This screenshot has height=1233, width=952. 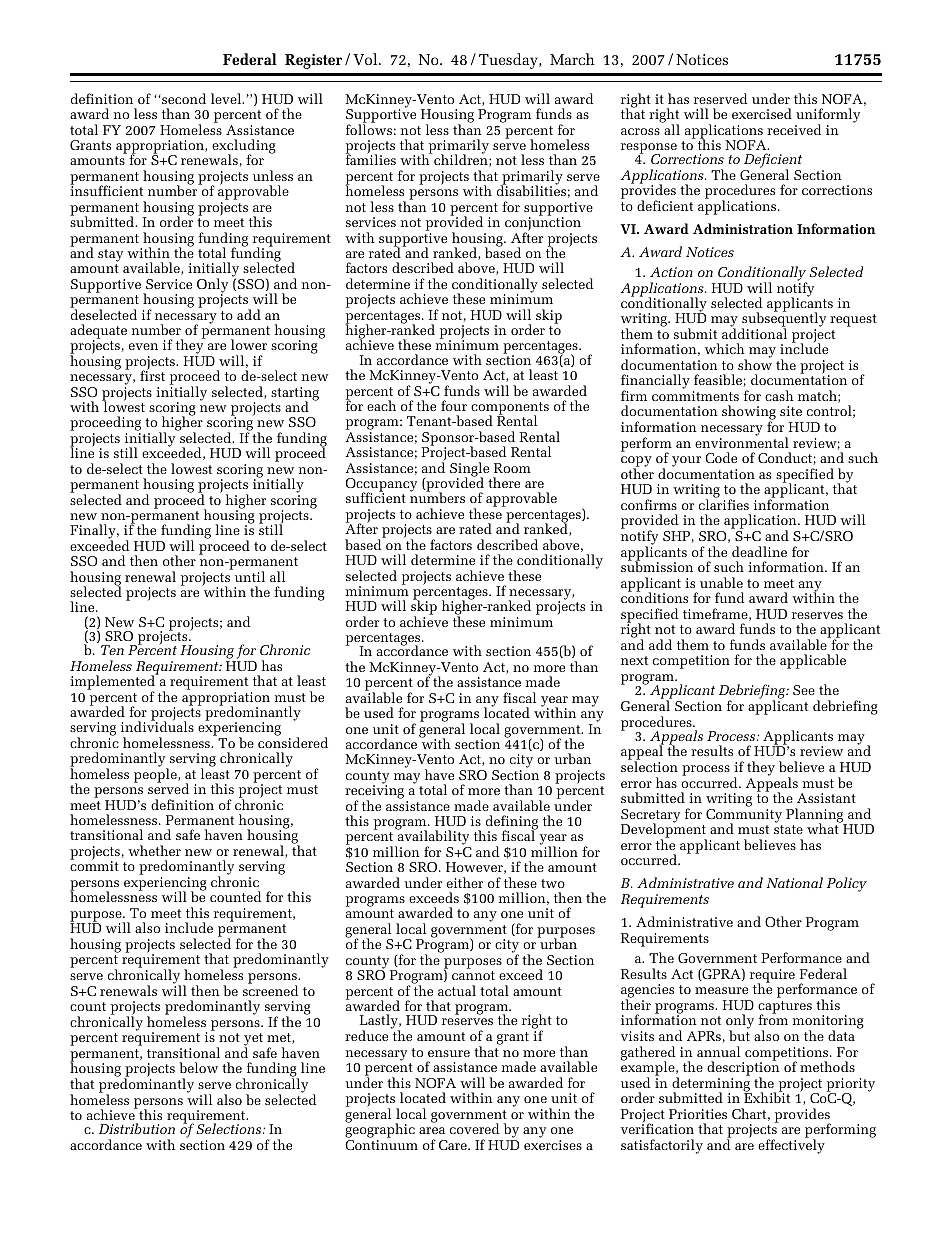 I want to click on effectively, so click(x=791, y=1146).
